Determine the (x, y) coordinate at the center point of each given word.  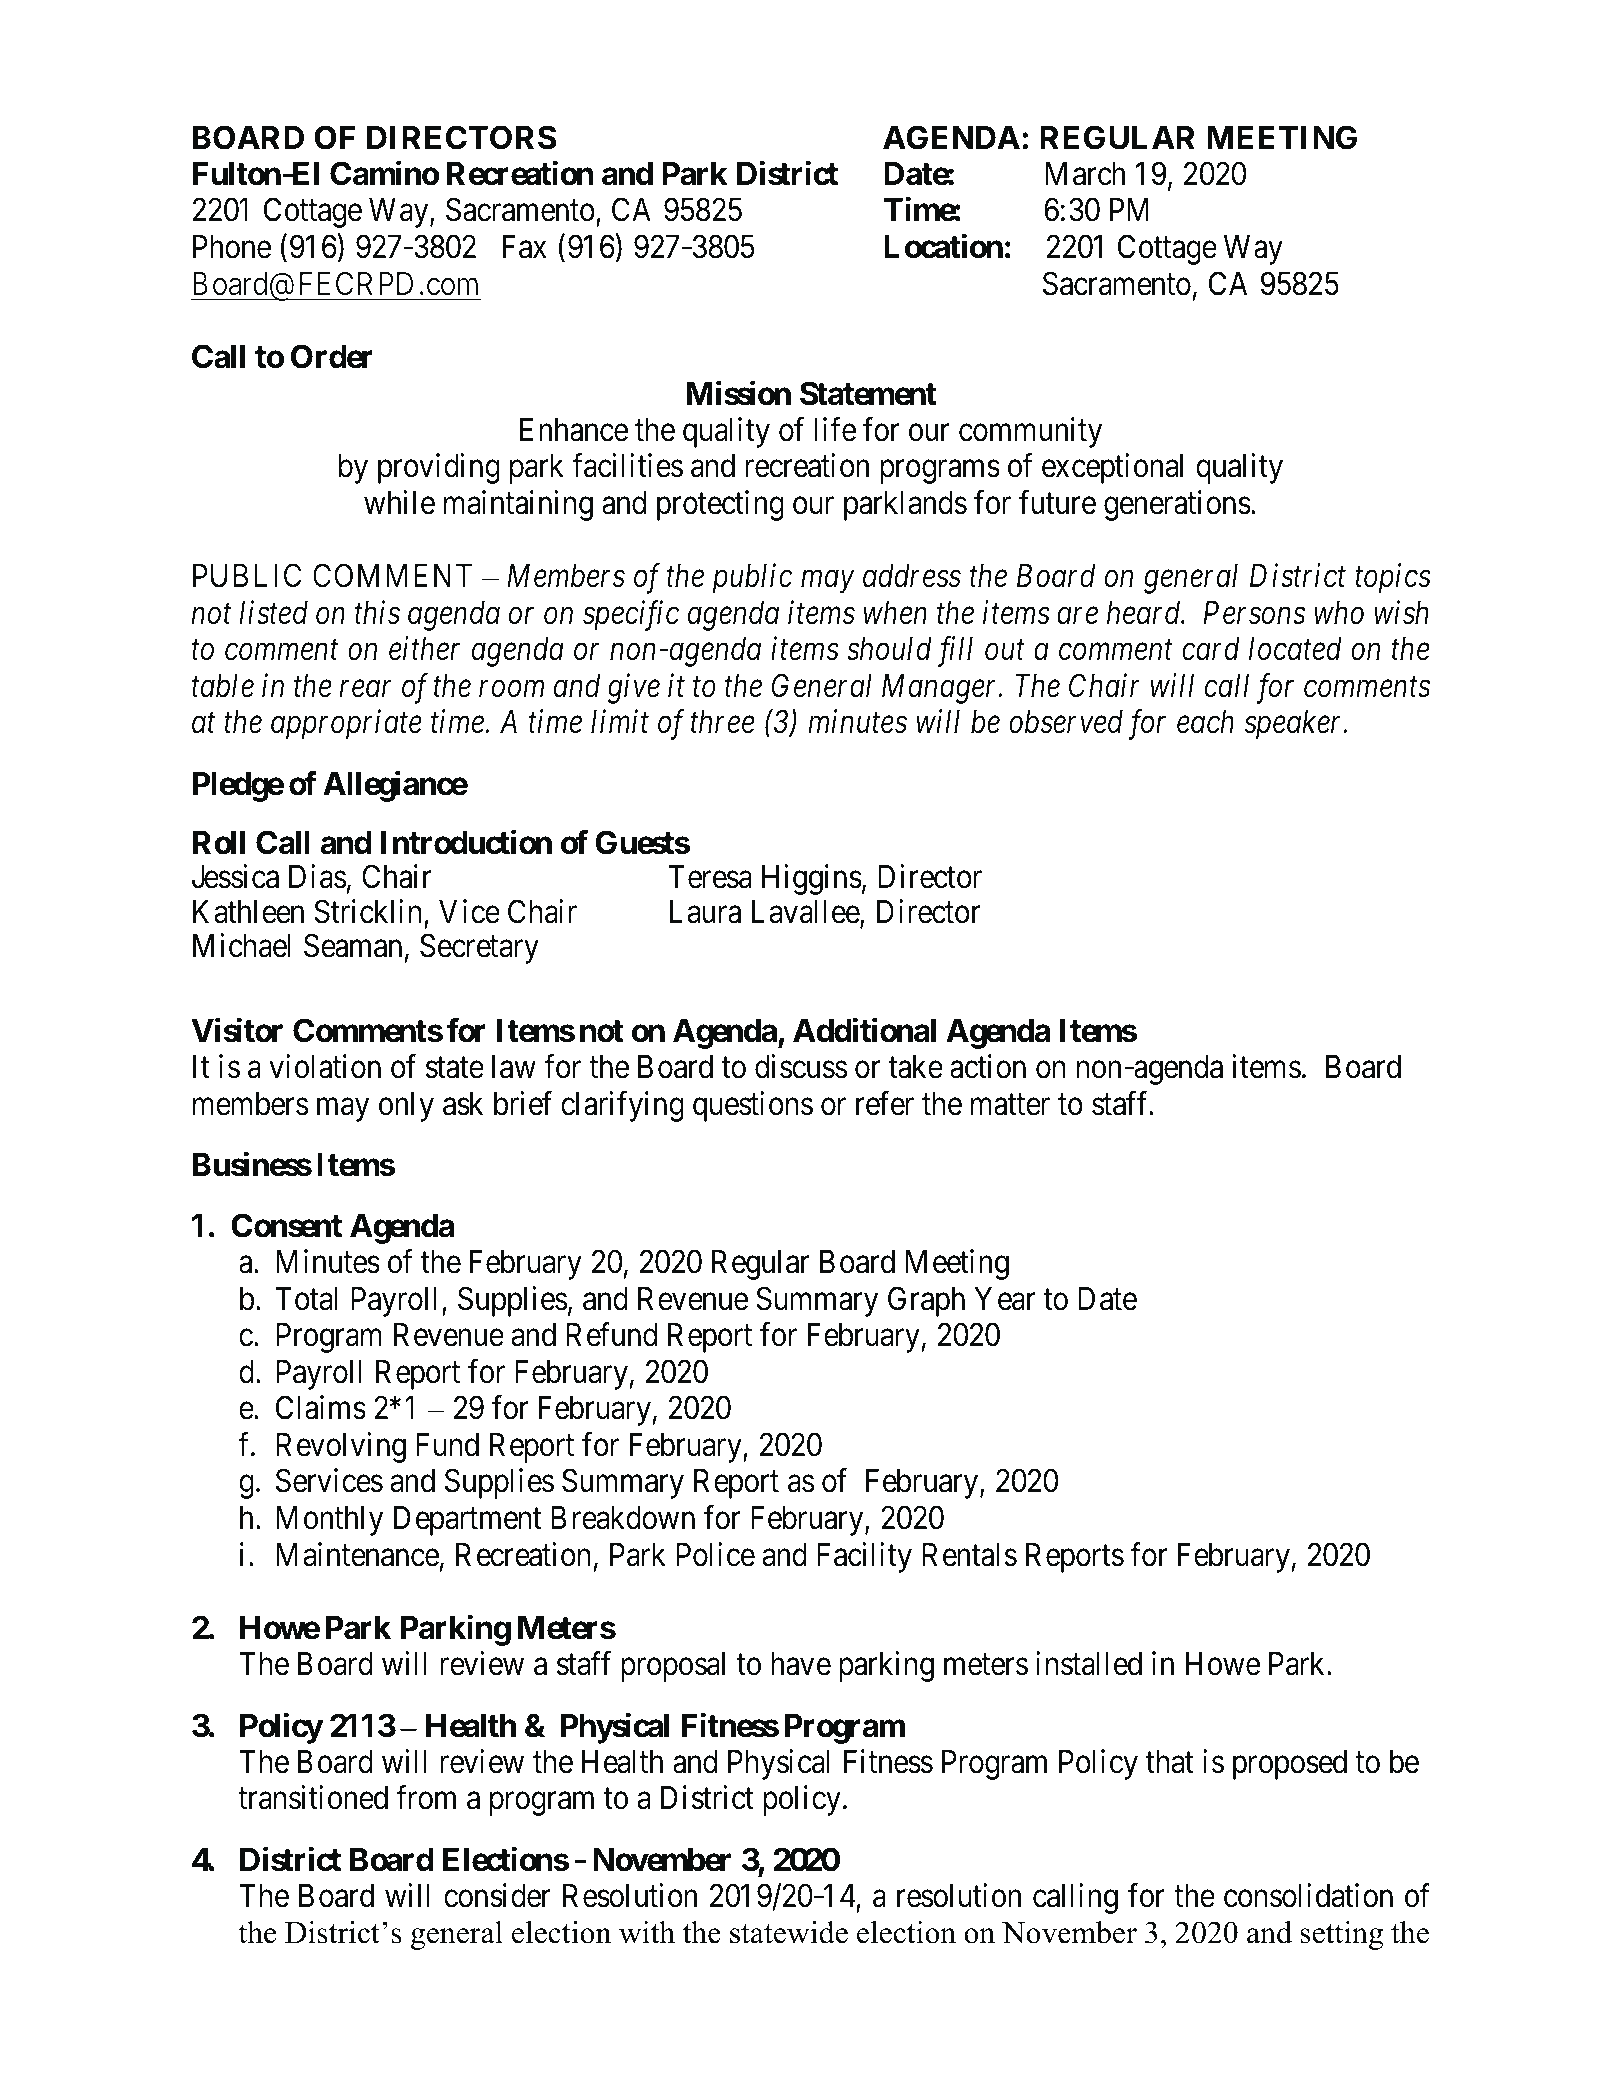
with (647, 1932)
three (722, 722)
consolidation (1308, 1895)
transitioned (313, 1798)
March (1085, 174)
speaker (1295, 725)
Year (1004, 1299)
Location (943, 246)
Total (306, 1299)
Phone (232, 247)
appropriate (346, 725)
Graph (926, 1301)
